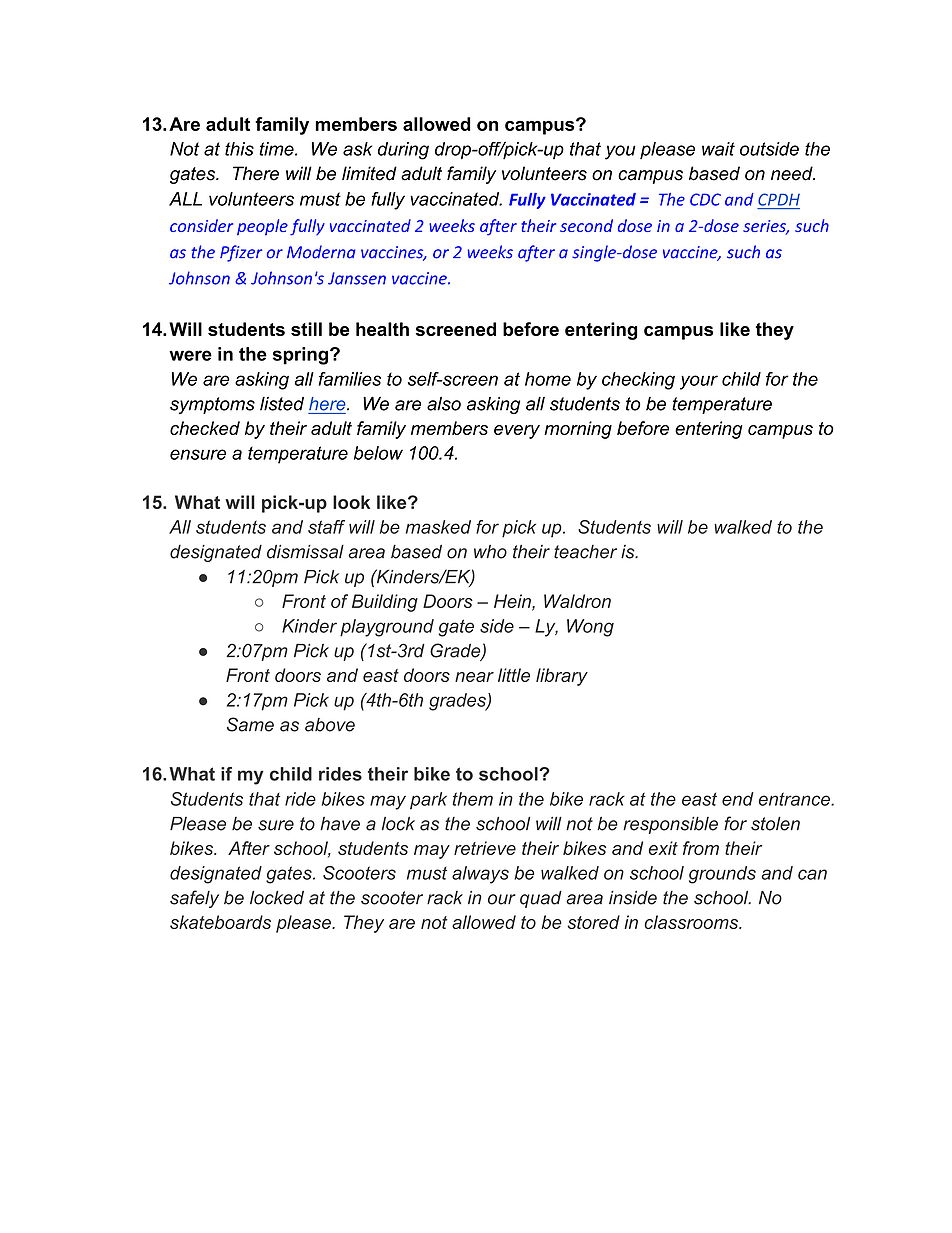  I want to click on listed, so click(282, 404).
